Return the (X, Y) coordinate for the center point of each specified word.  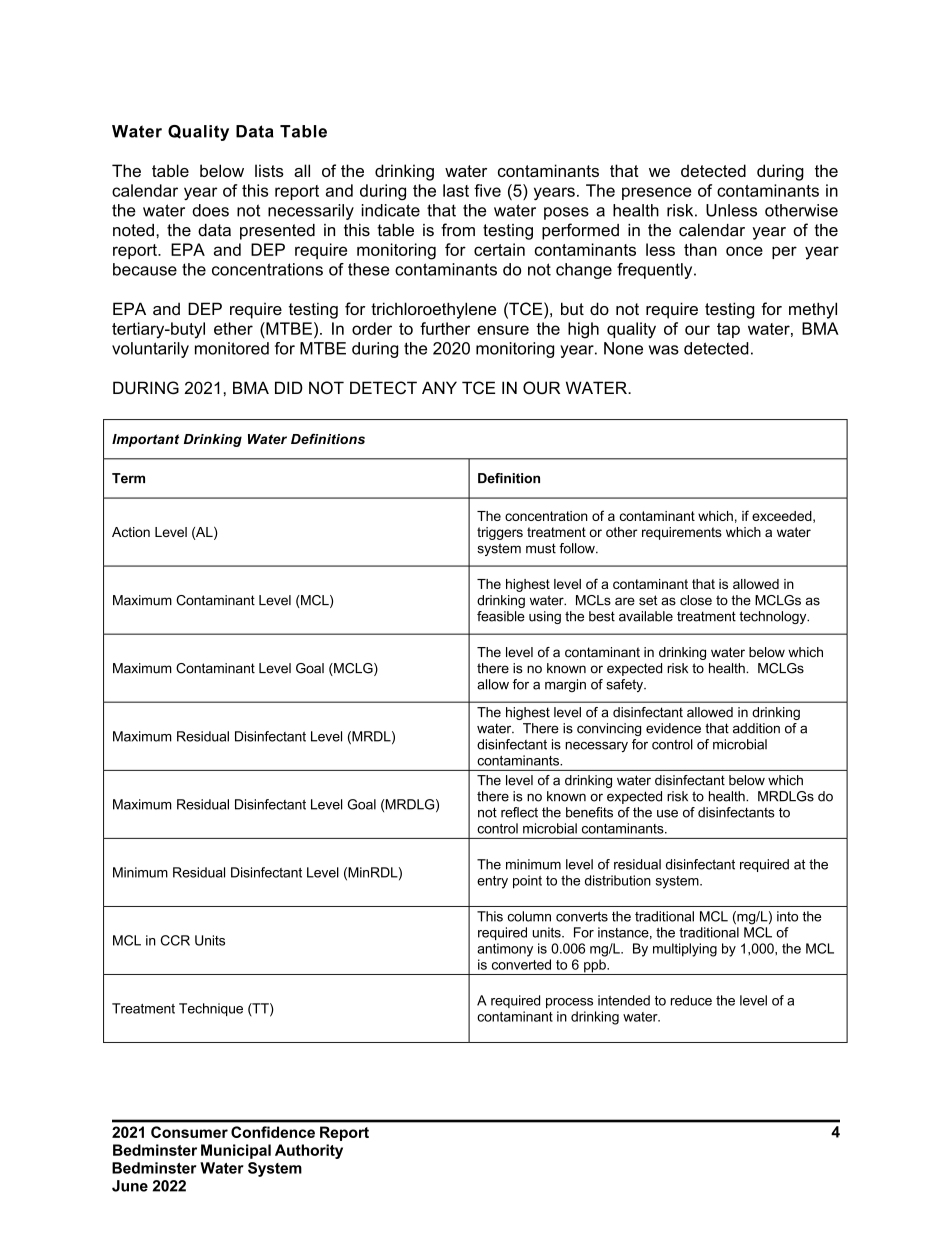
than (700, 249)
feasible (501, 616)
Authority (309, 1151)
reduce (691, 1000)
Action (131, 532)
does (210, 210)
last (456, 190)
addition (756, 728)
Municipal (236, 1151)
